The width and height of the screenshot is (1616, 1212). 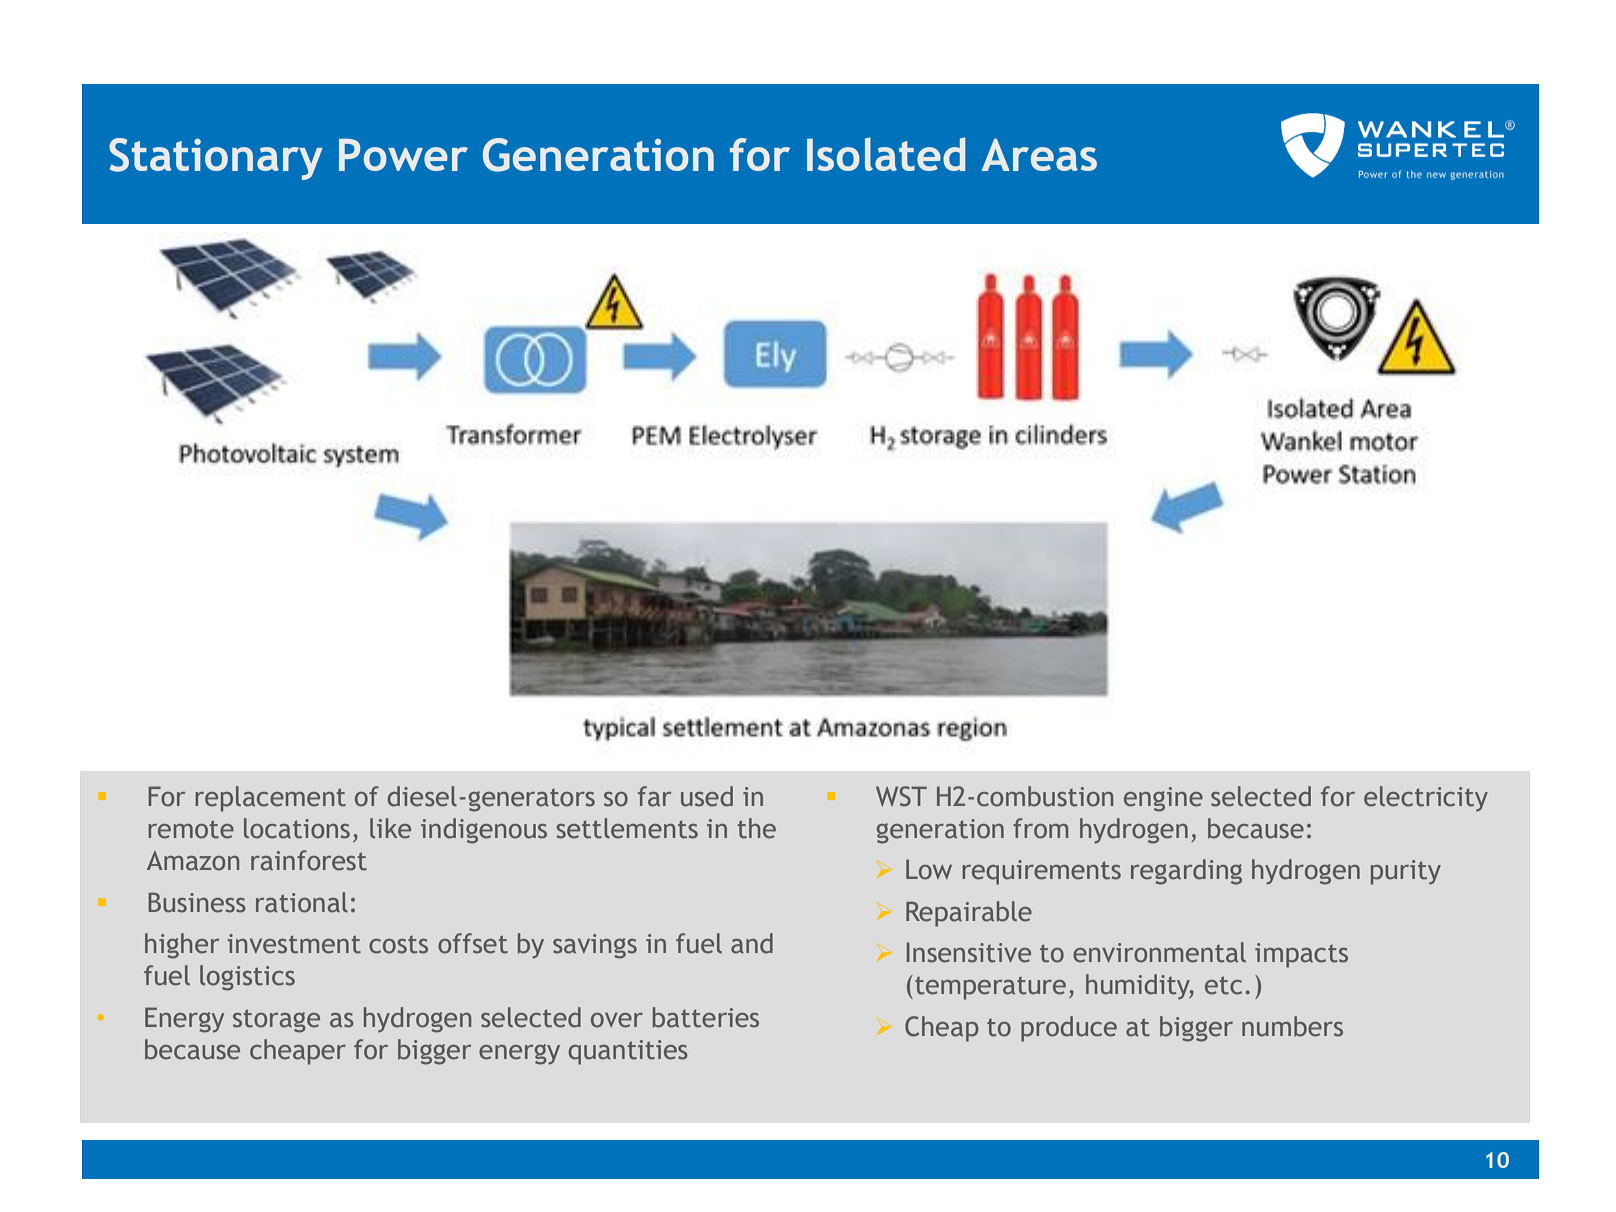 What do you see at coordinates (270, 799) in the screenshot?
I see `replacement` at bounding box center [270, 799].
